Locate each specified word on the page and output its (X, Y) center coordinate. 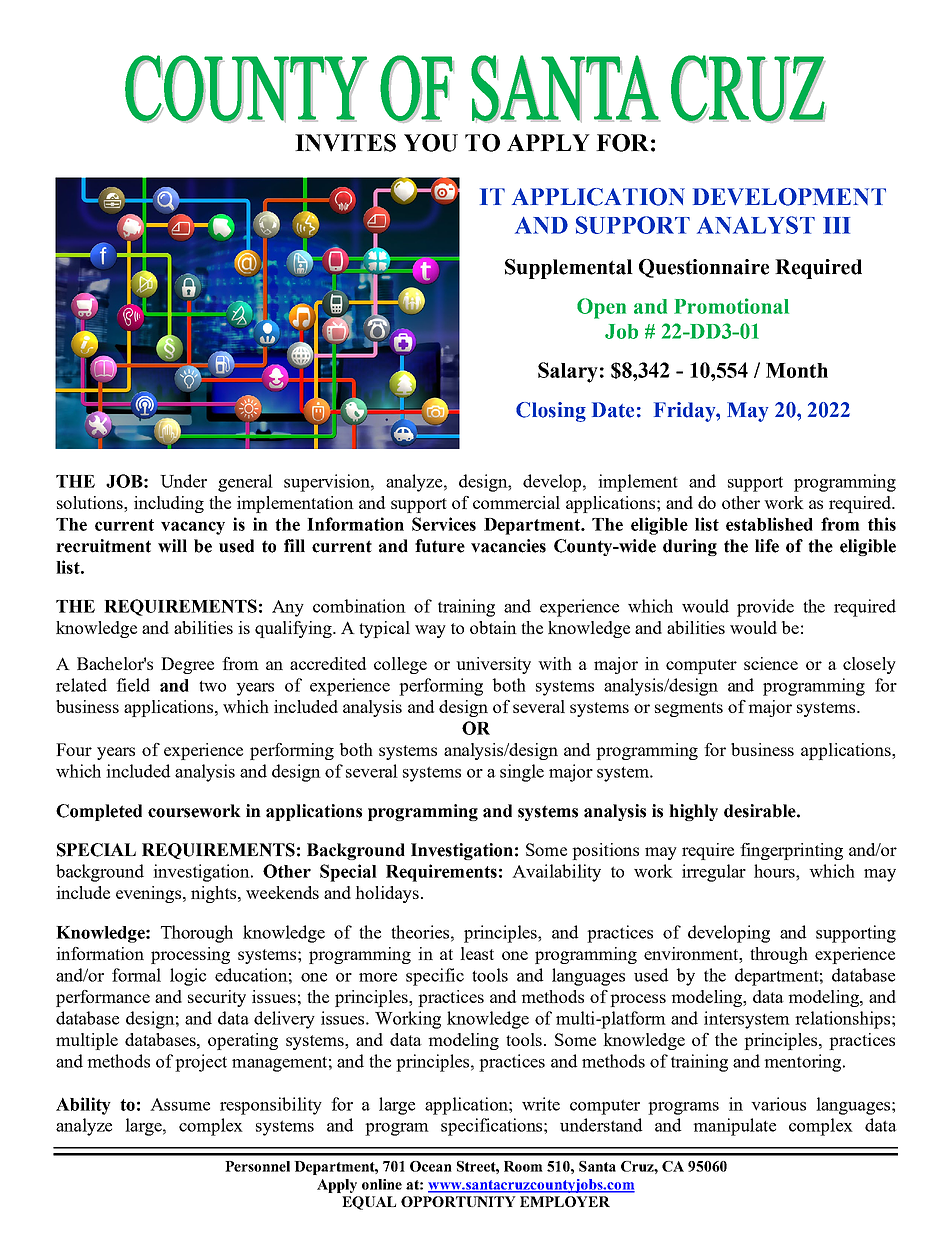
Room (523, 1166)
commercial (516, 502)
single (522, 773)
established (769, 524)
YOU (431, 143)
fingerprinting (791, 851)
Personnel (257, 1166)
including (169, 504)
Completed (99, 812)
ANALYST (756, 225)
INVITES (345, 143)
